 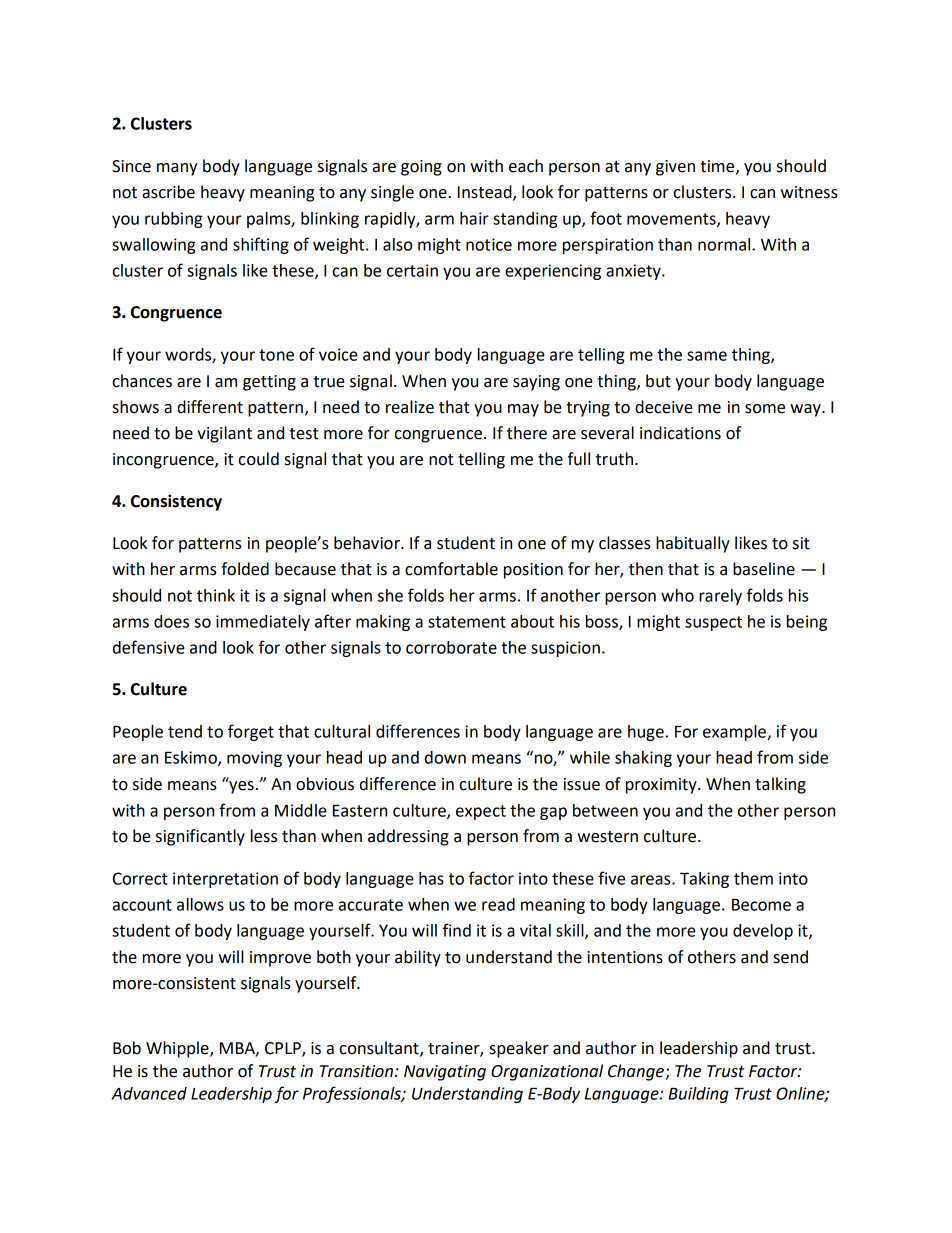 What do you see at coordinates (474, 218) in the screenshot?
I see `hair` at bounding box center [474, 218].
